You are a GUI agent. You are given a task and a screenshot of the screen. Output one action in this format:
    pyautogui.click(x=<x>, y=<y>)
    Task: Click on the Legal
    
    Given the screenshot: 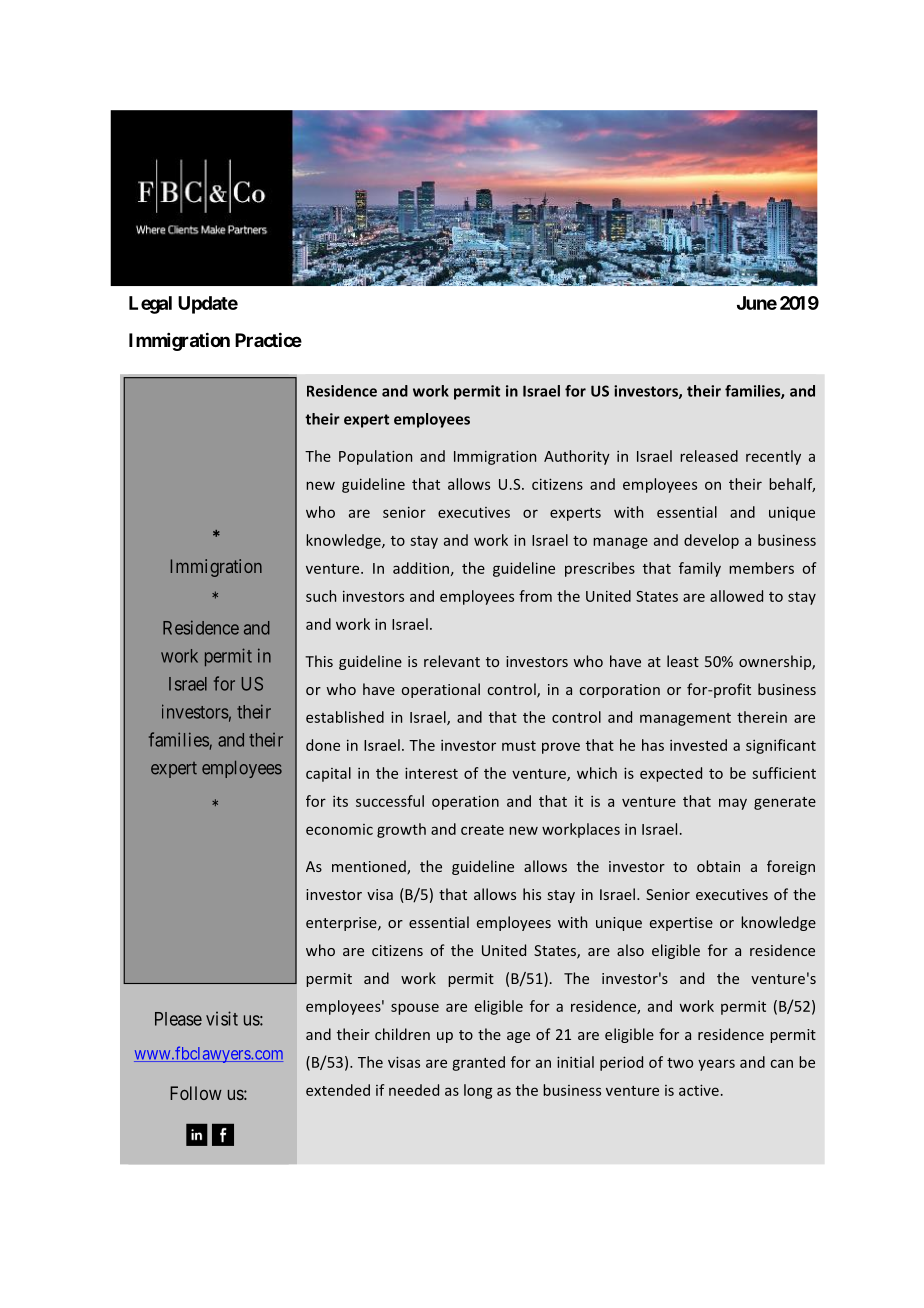 What is the action you would take?
    pyautogui.click(x=150, y=305)
